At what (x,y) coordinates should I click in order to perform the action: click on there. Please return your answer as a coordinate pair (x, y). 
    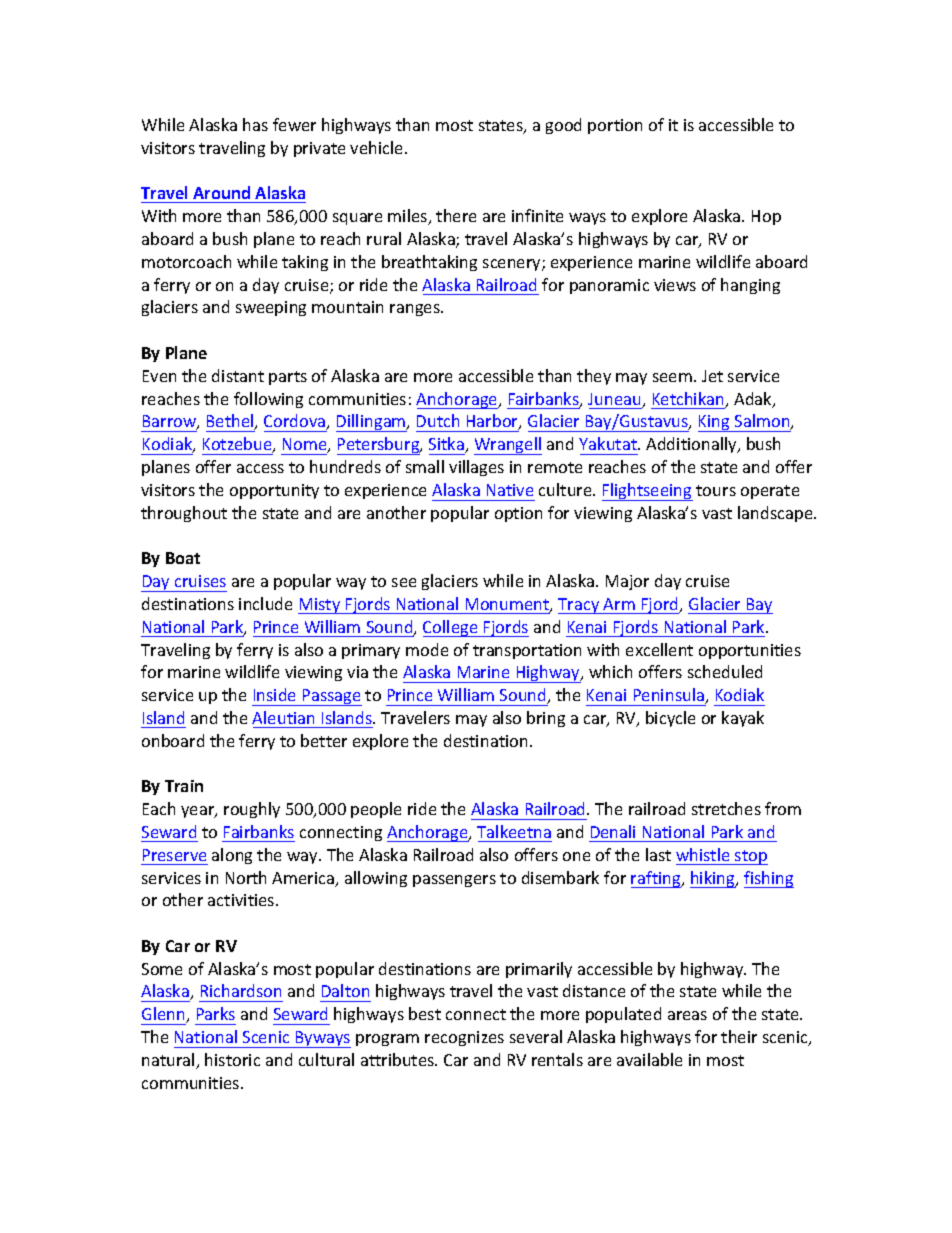
    Looking at the image, I should click on (456, 215).
